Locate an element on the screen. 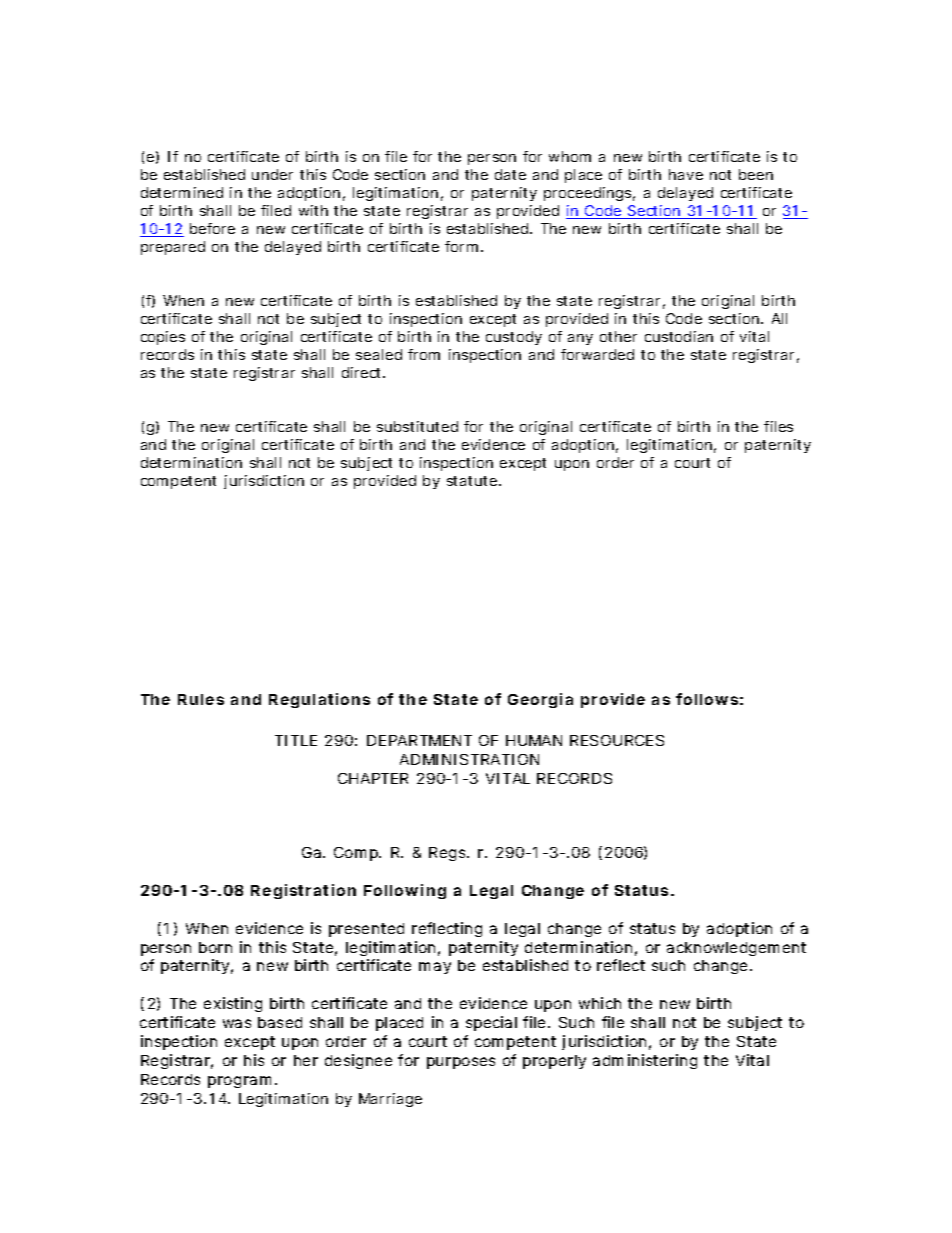 The image size is (952, 1233). copies is located at coordinates (163, 338).
